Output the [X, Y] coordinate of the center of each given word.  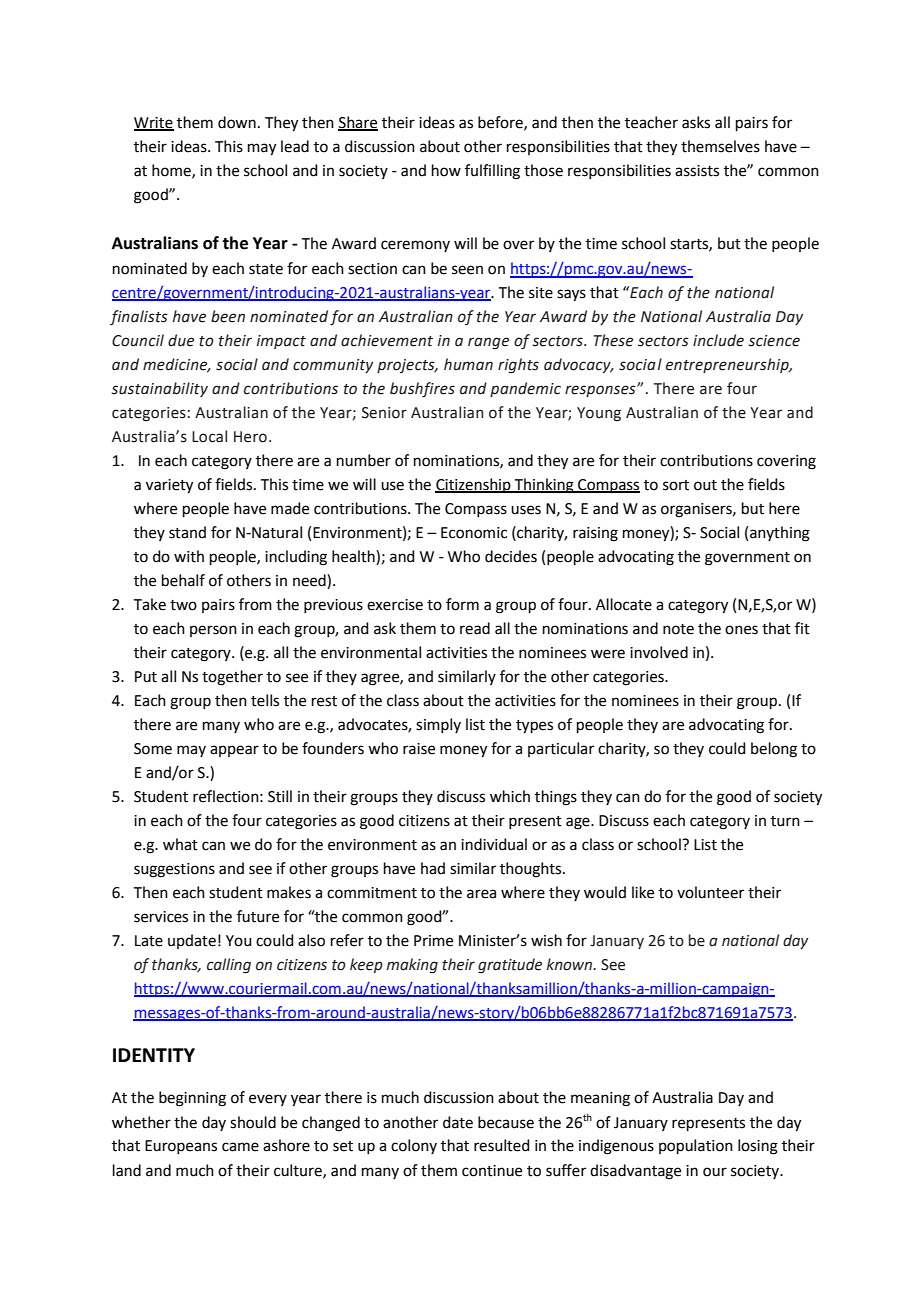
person [213, 631]
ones [741, 630]
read [475, 628]
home [172, 171]
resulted [502, 1145]
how [446, 170]
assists [697, 171]
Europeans [181, 1147]
